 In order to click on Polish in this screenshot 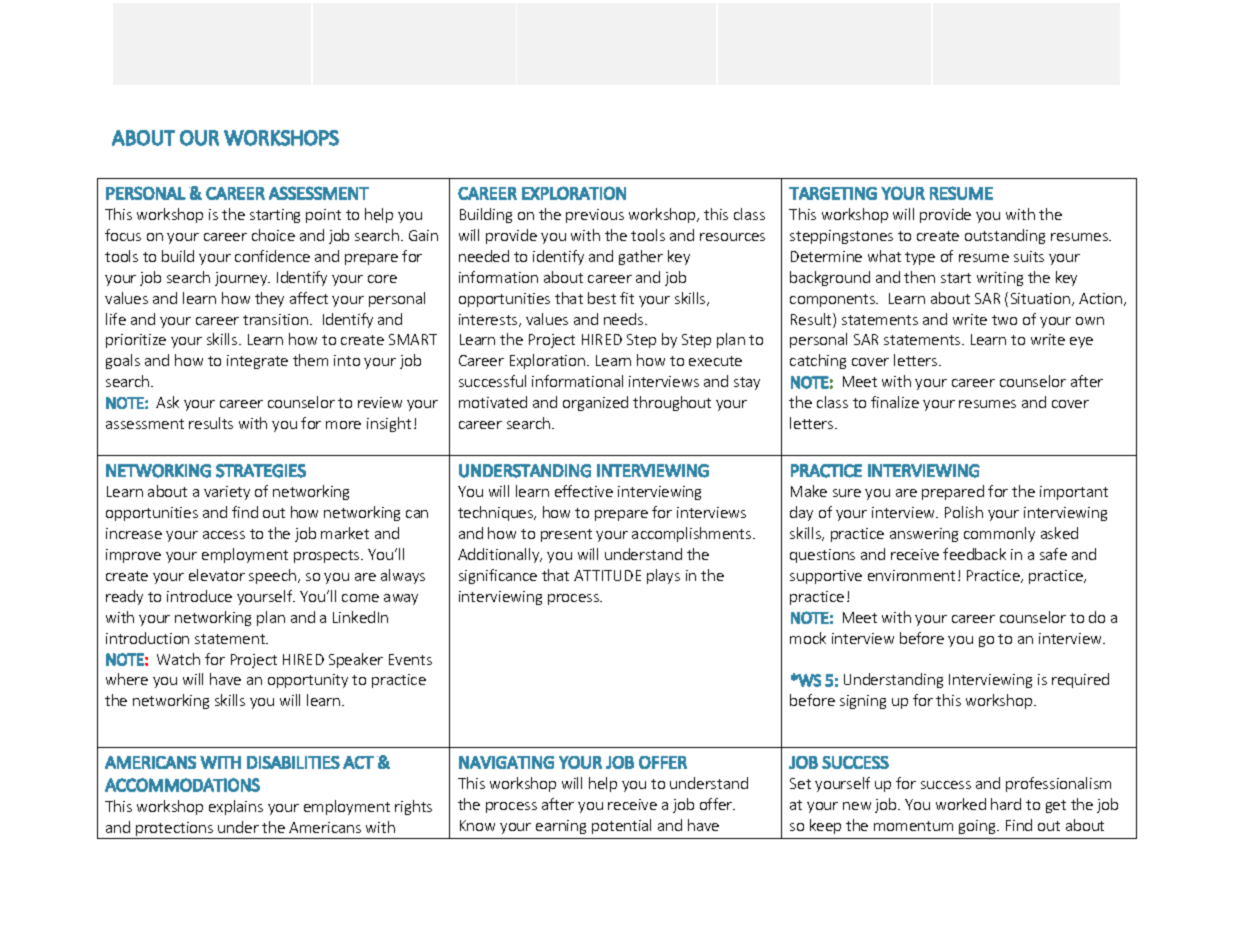, I will do `click(964, 512)`.
